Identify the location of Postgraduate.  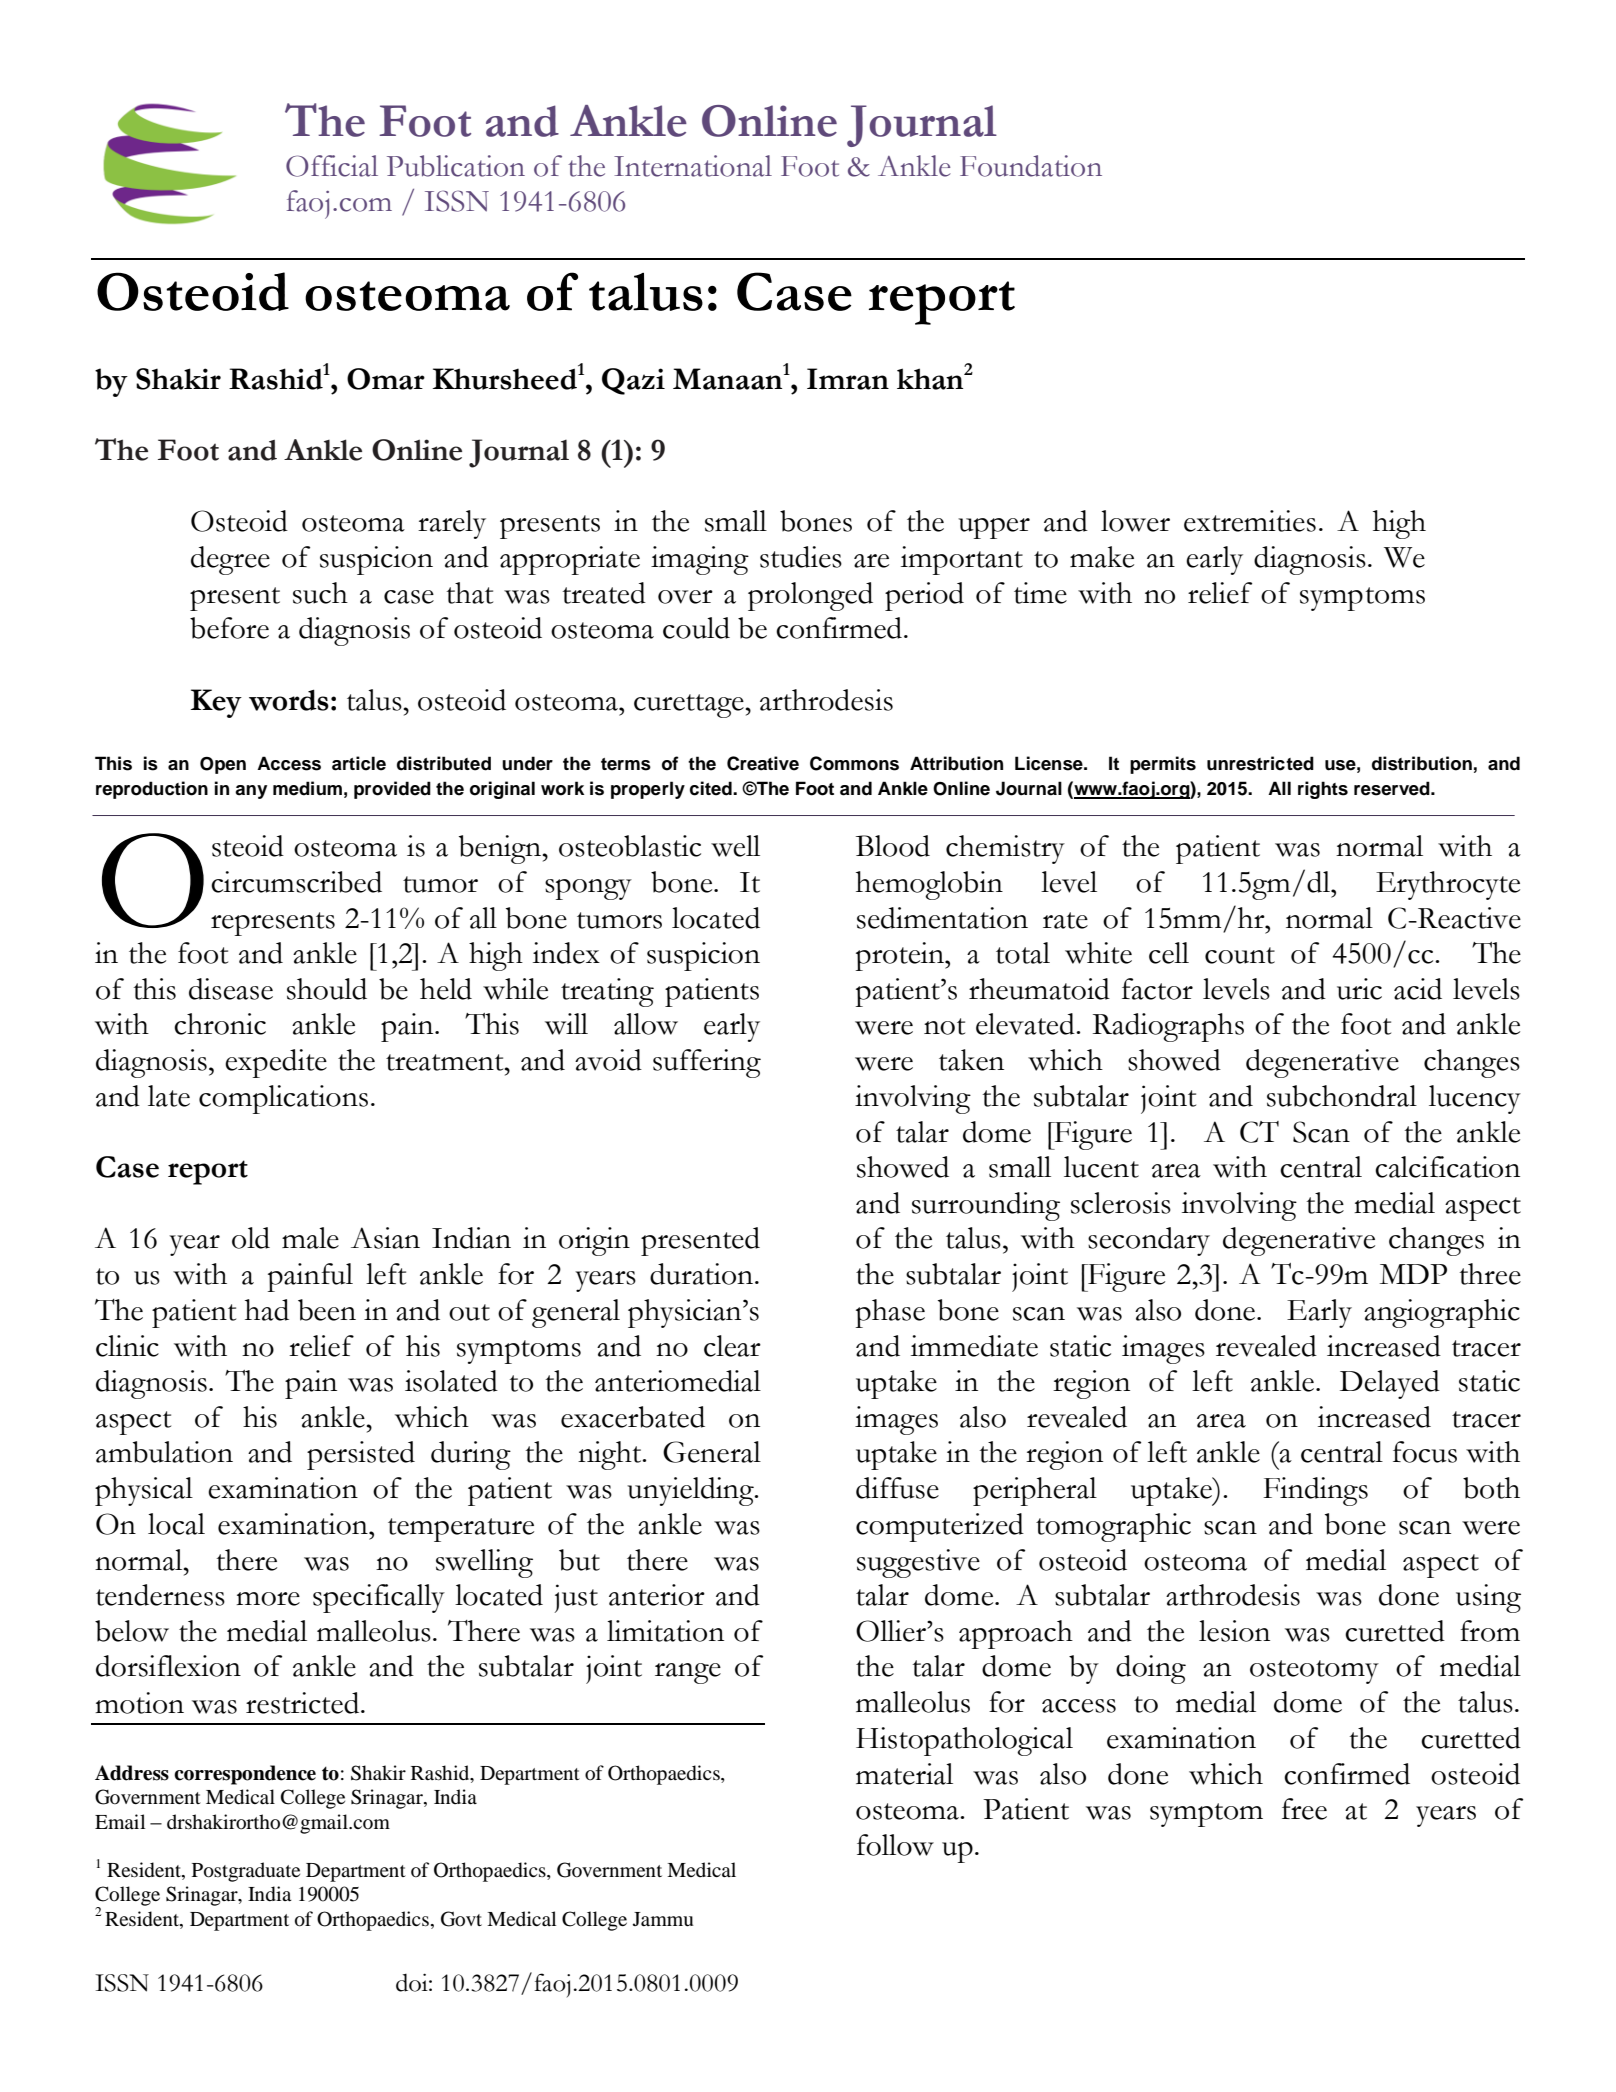
(246, 1872).
